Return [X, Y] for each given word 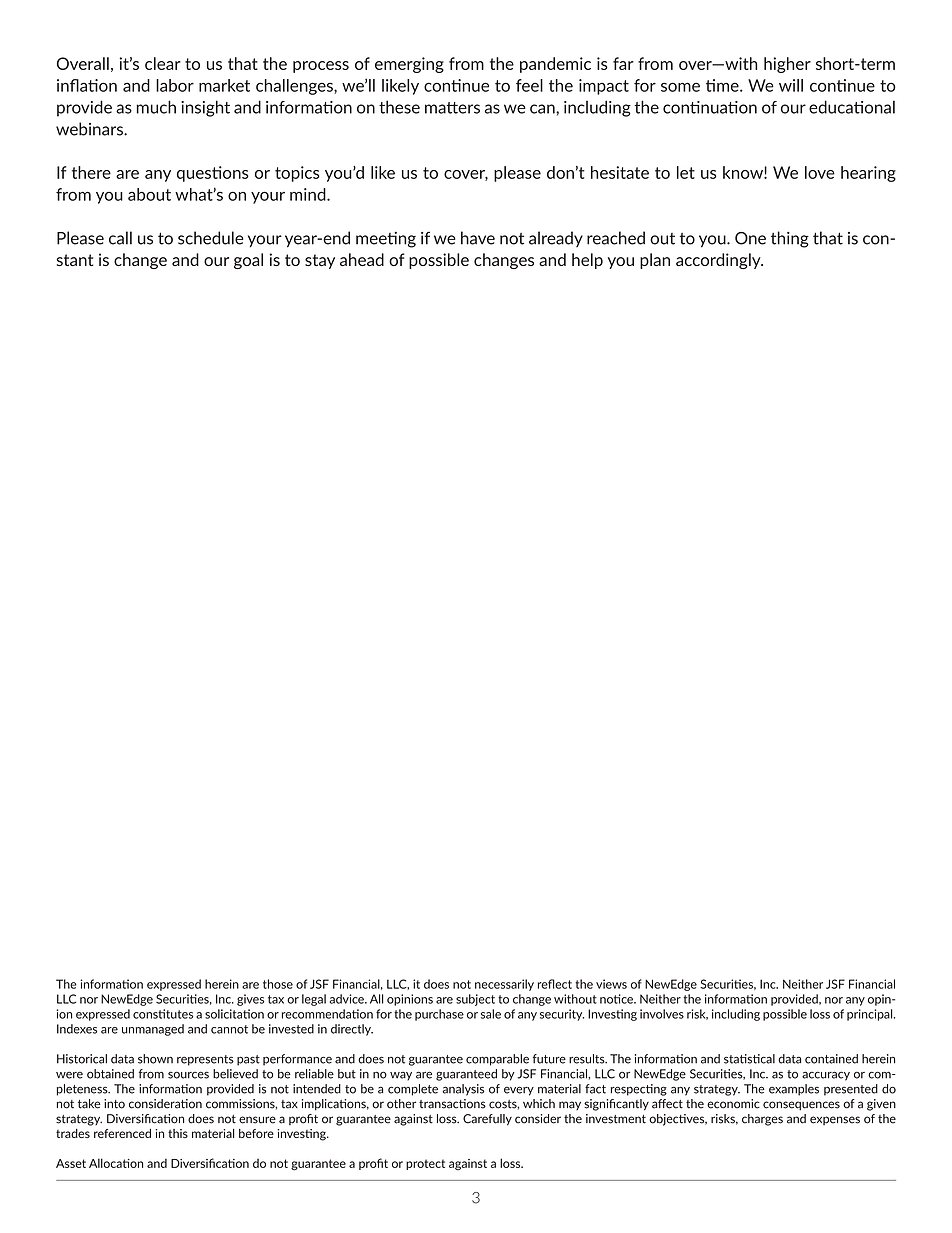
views [611, 984]
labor [175, 85]
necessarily [504, 985]
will [791, 85]
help [587, 261]
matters [452, 108]
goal [248, 261]
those [278, 984]
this [178, 1133]
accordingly [719, 261]
